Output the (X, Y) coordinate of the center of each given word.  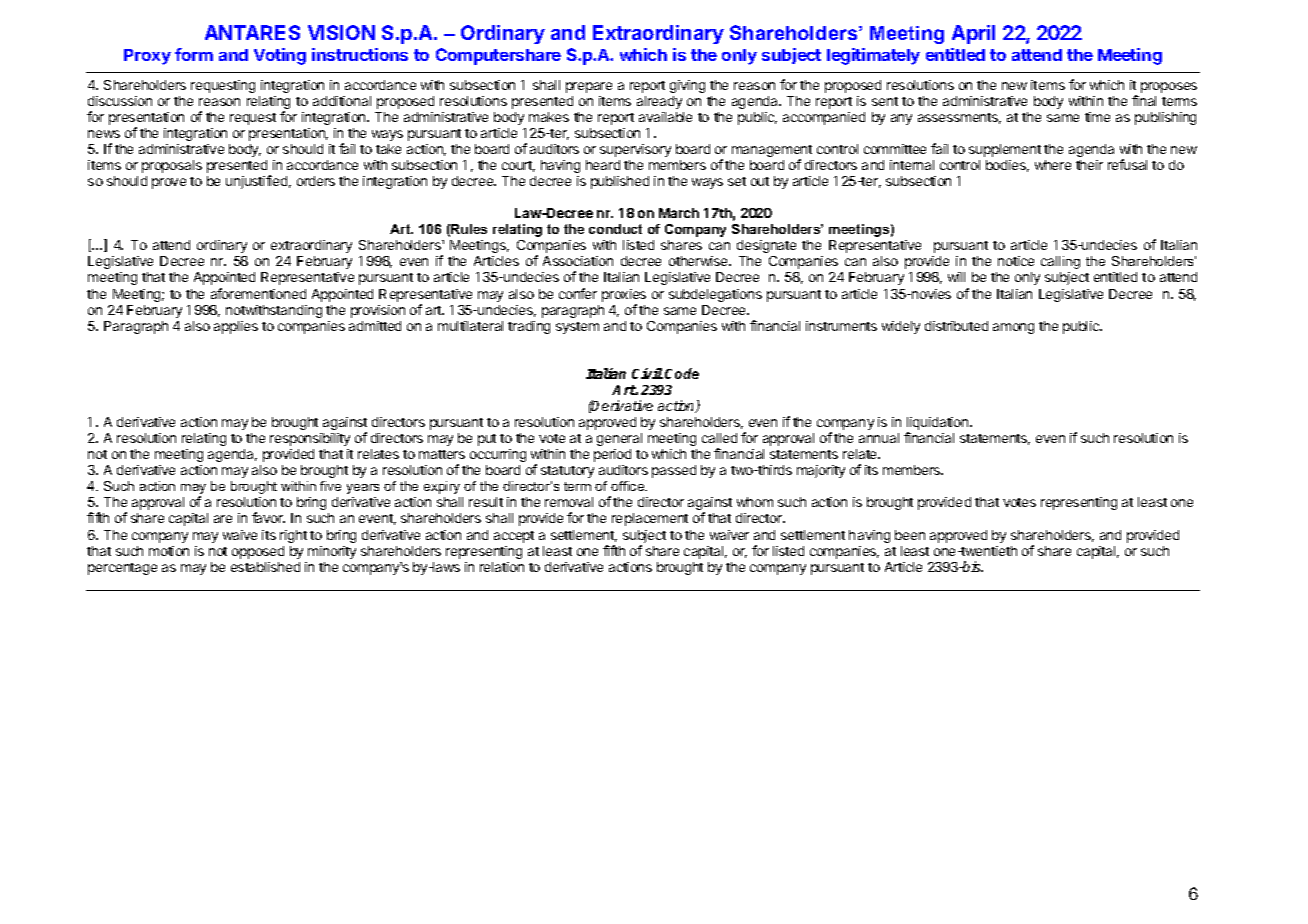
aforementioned (258, 293)
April (973, 34)
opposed (258, 552)
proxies (624, 295)
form (194, 54)
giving (687, 86)
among (1013, 328)
